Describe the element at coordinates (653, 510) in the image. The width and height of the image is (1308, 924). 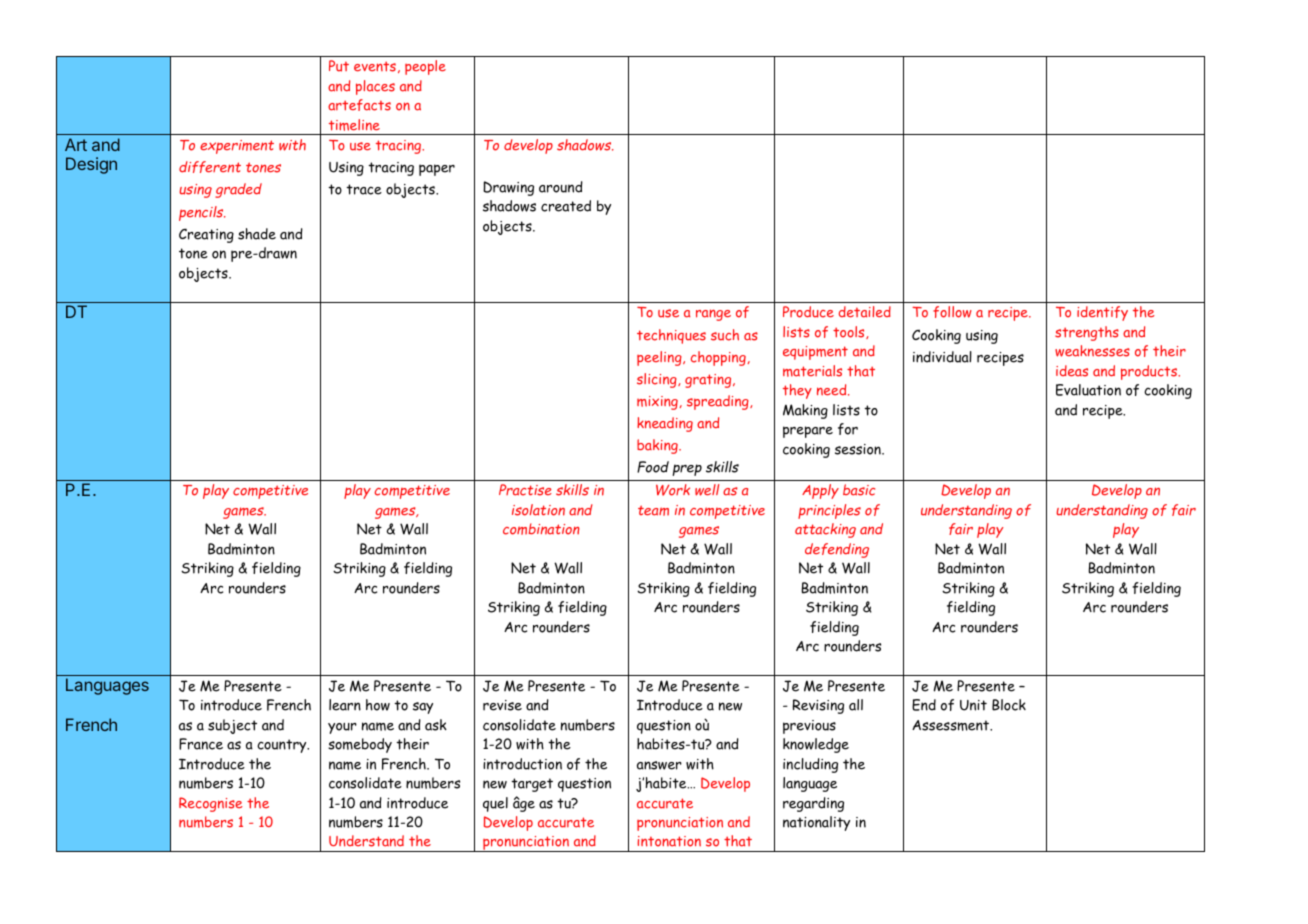
I see `team` at that location.
